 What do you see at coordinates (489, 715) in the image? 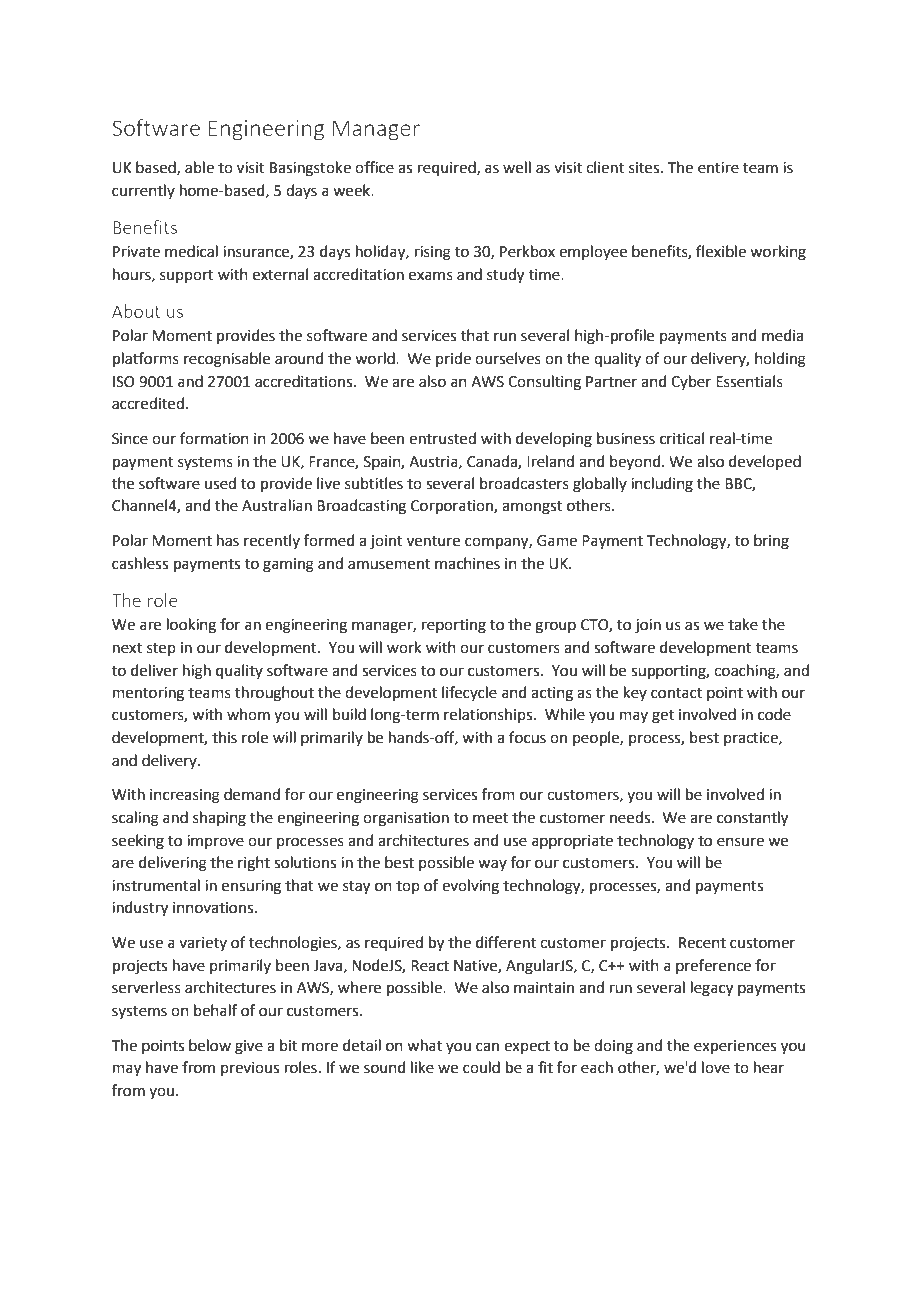
I see `relationships` at bounding box center [489, 715].
